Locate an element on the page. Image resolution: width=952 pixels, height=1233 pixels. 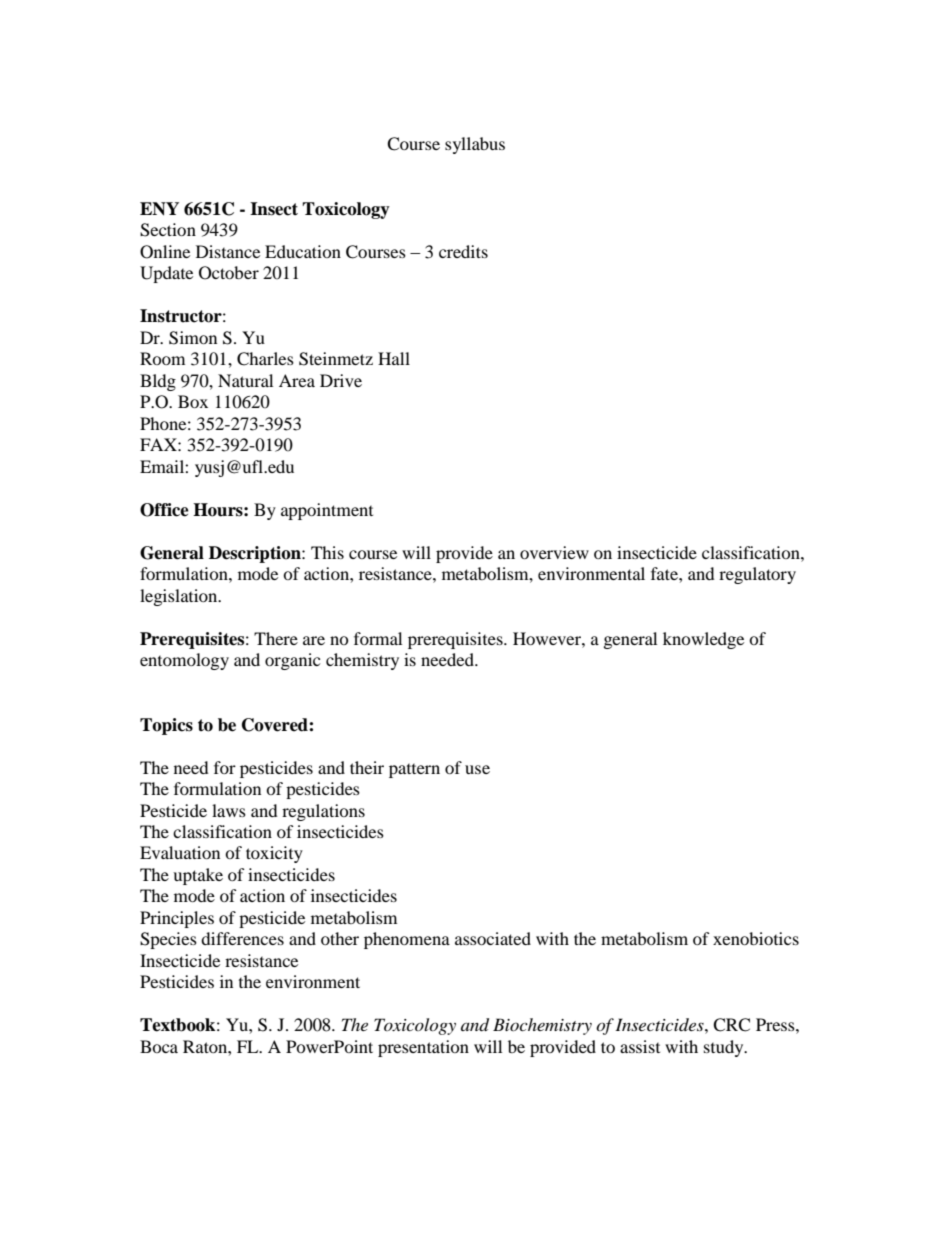
Covered is located at coordinates (276, 725).
